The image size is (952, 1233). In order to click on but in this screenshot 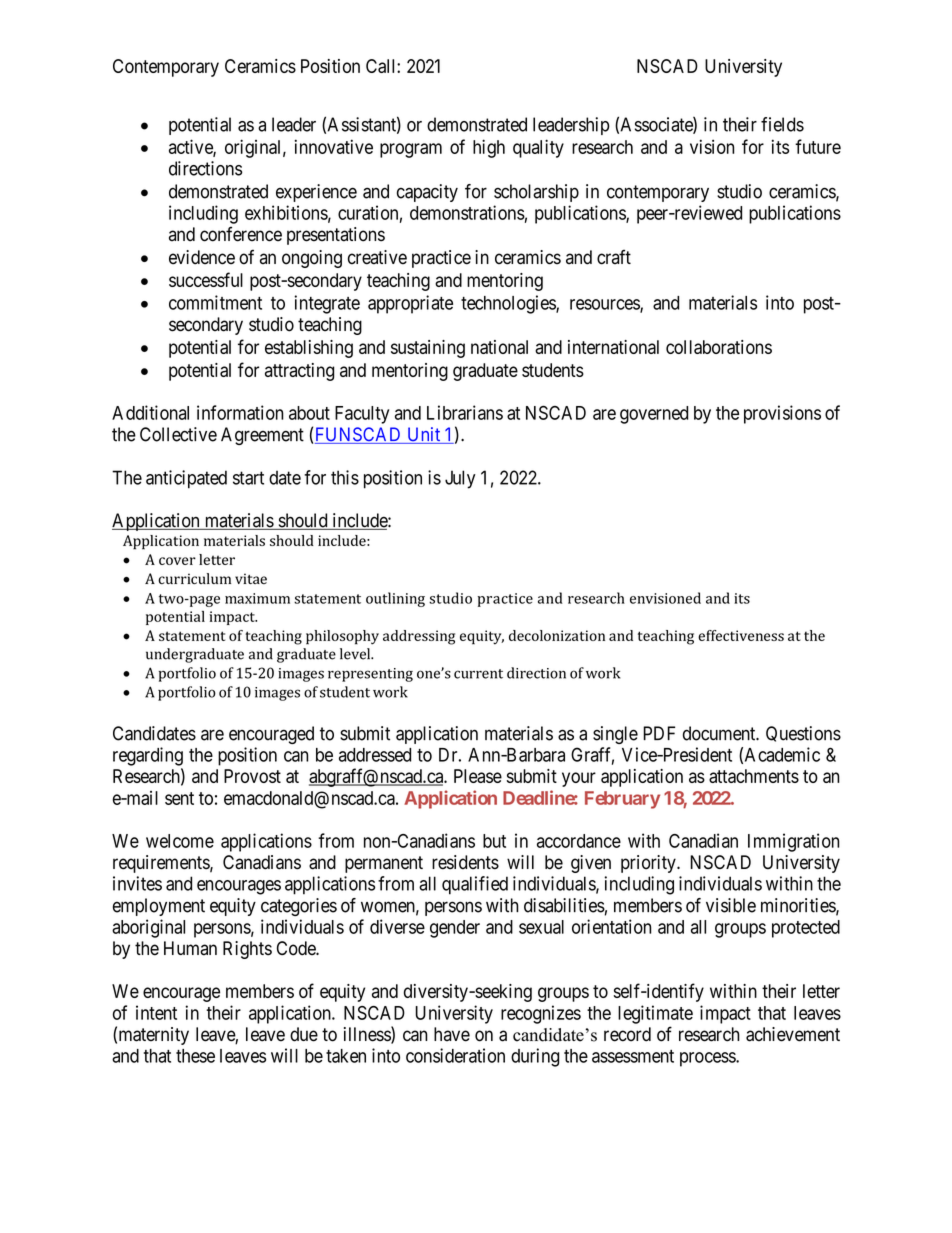, I will do `click(494, 841)`.
